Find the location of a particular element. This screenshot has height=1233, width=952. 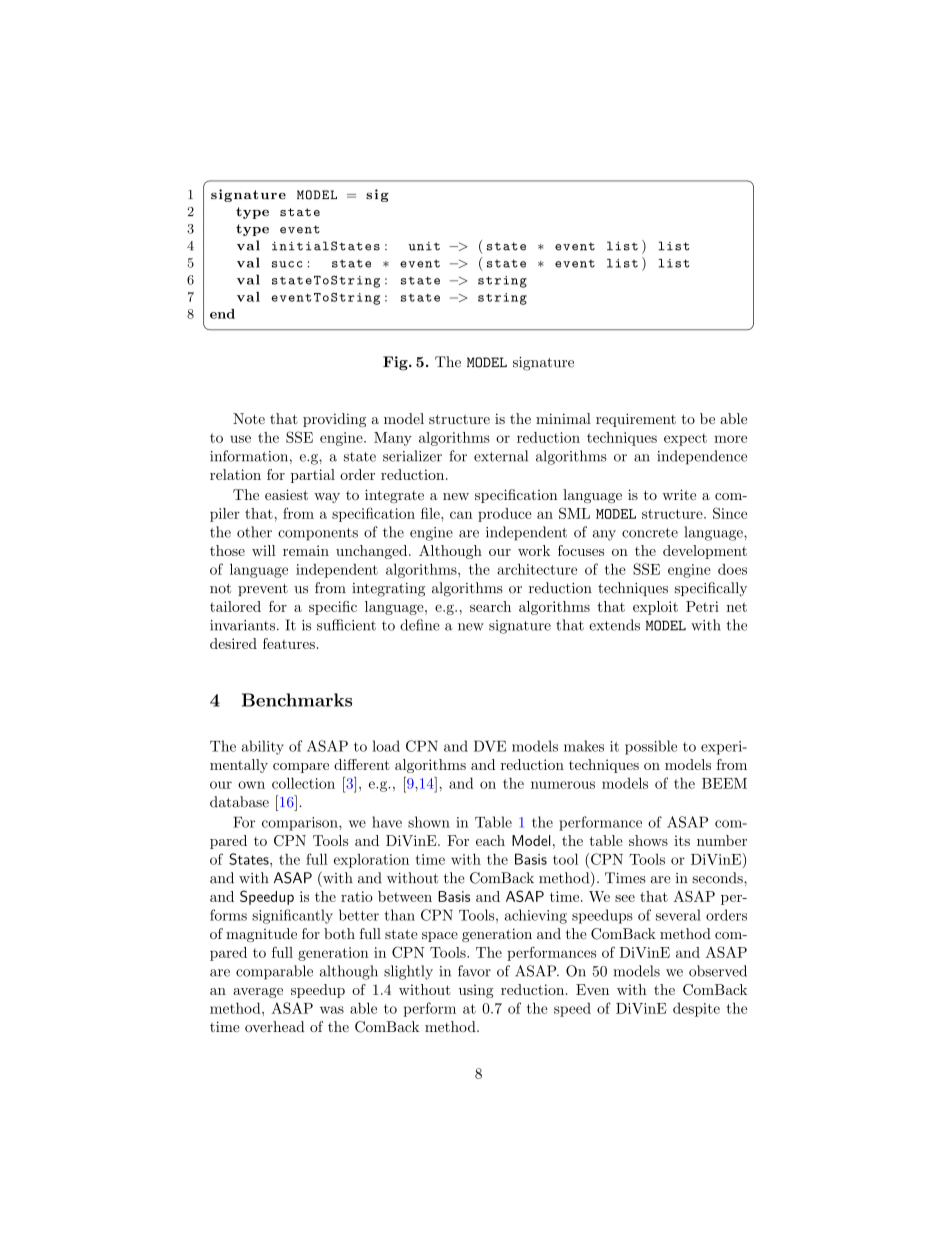

succ is located at coordinates (287, 264).
